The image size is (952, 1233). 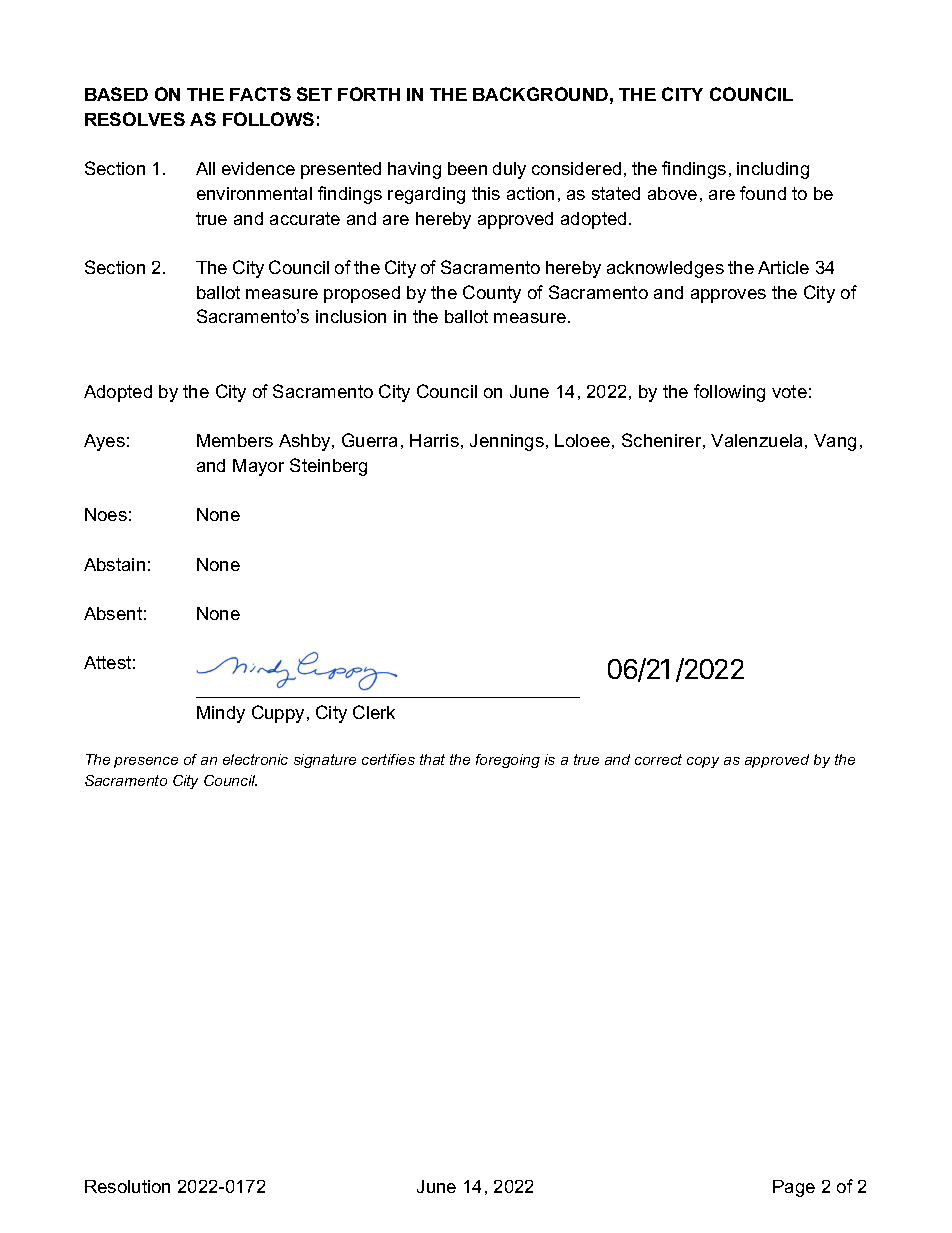 I want to click on Clerk, so click(x=374, y=712).
